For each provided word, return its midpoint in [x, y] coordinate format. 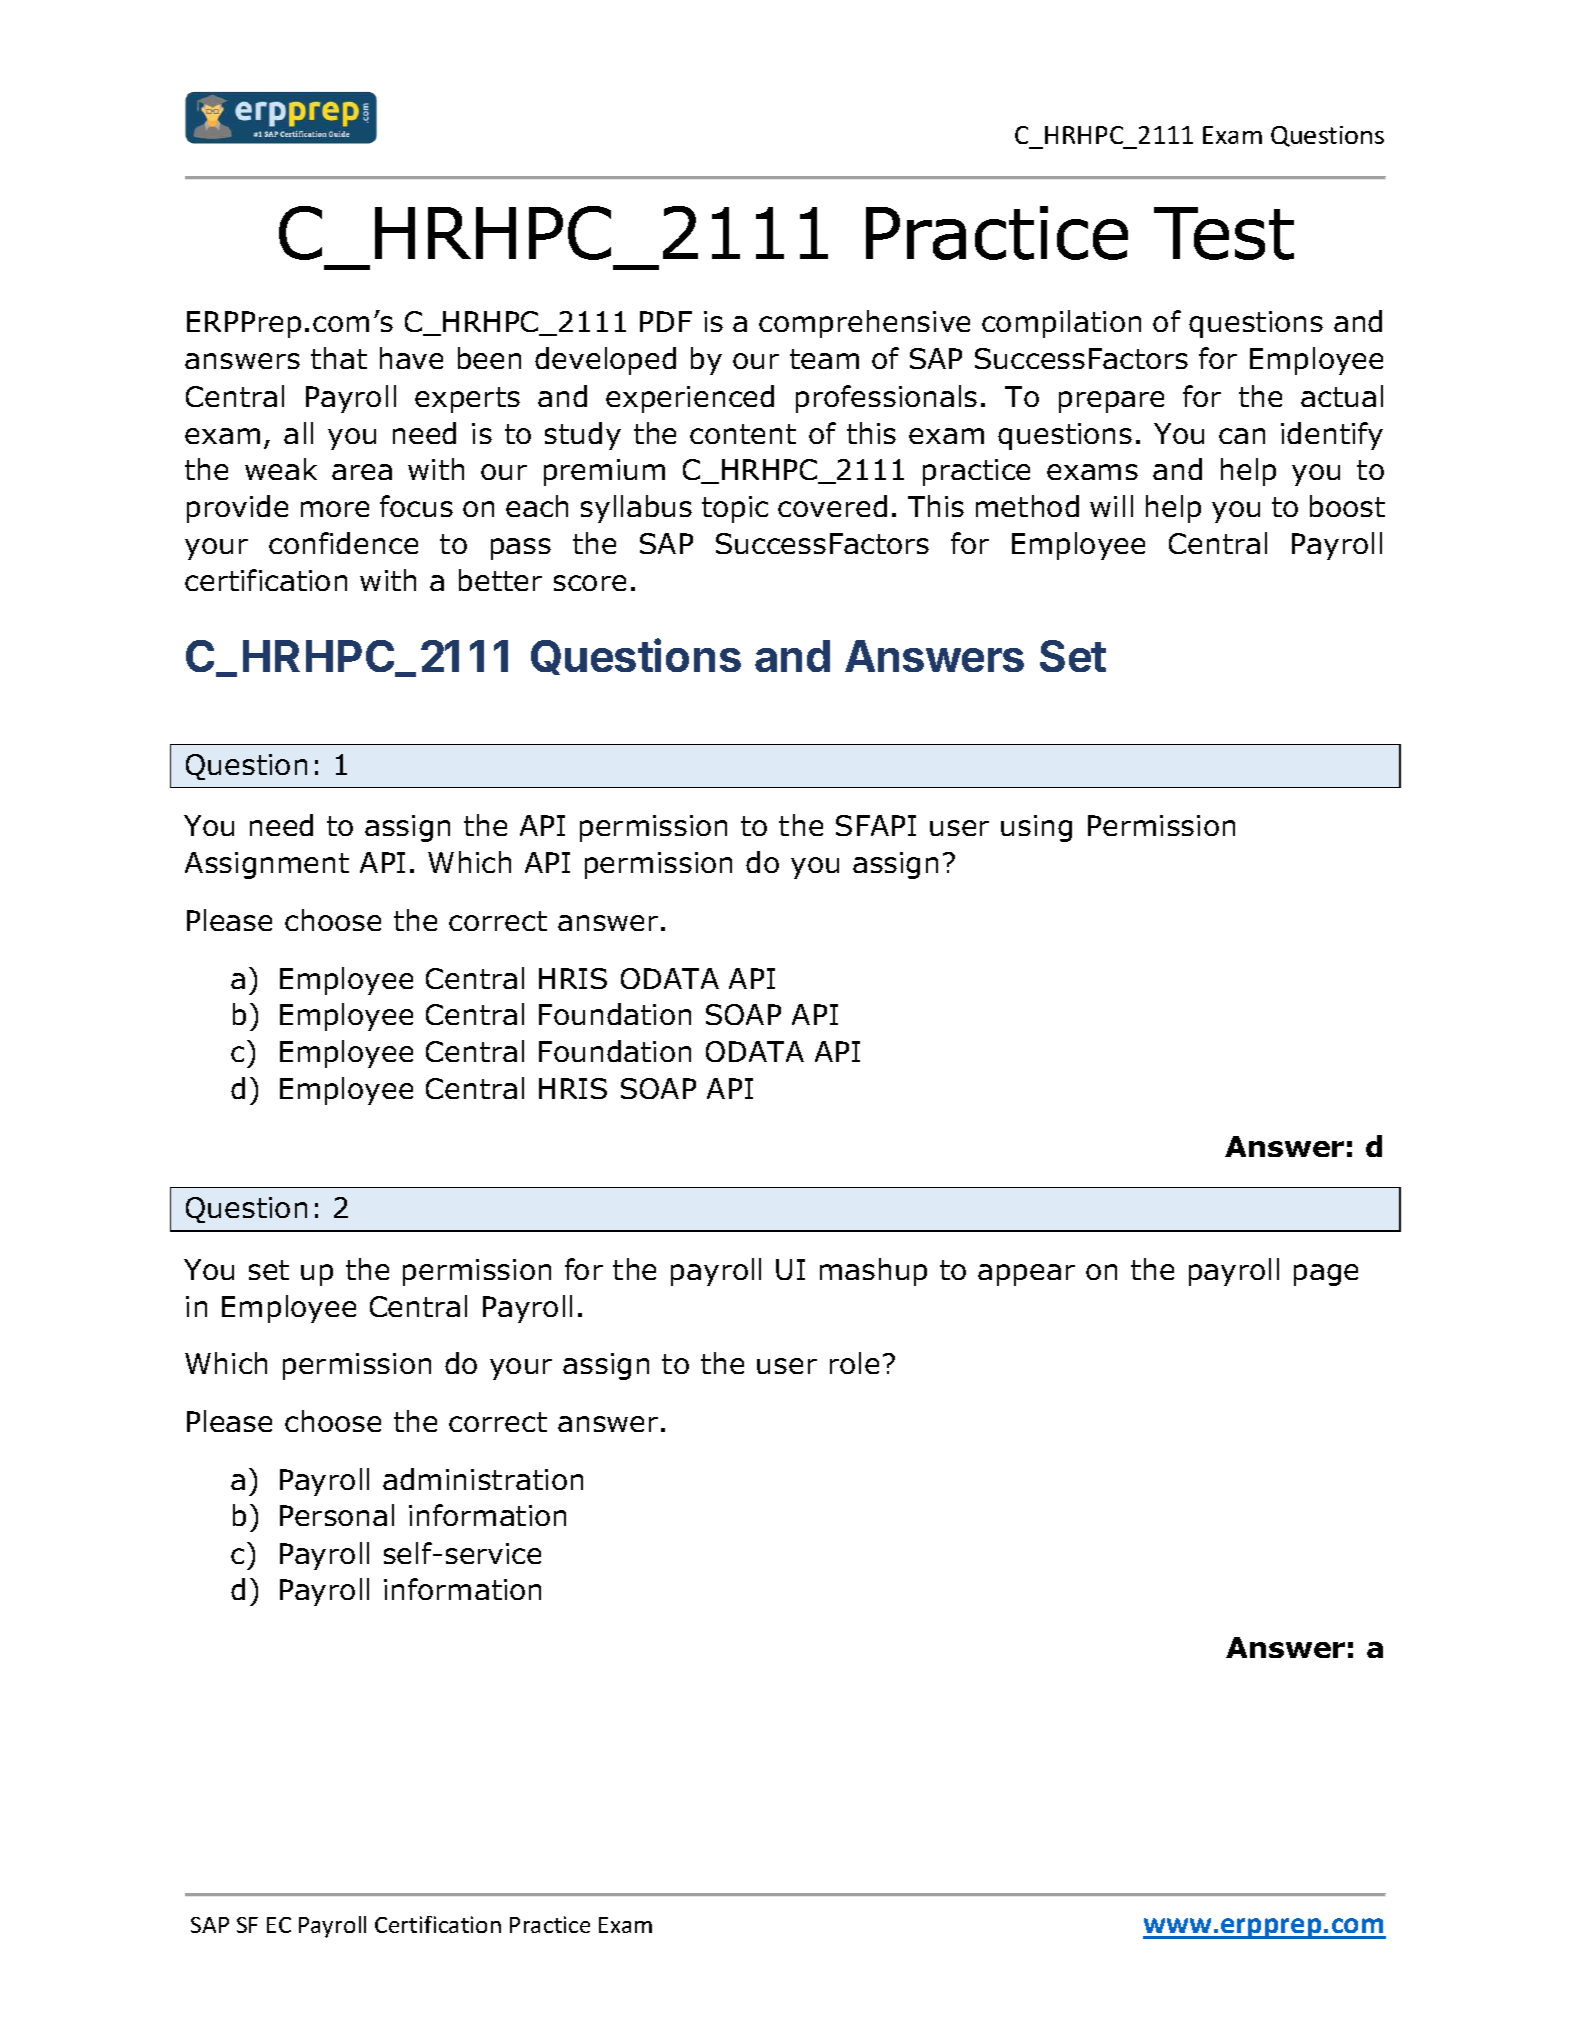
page [1326, 1275]
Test [1224, 233]
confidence [343, 543]
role [854, 1363]
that [339, 358]
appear [1026, 1275]
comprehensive [864, 324]
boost [1347, 506]
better [500, 580]
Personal [337, 1515]
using [1036, 828]
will [1111, 506]
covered [832, 506]
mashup [873, 1272]
